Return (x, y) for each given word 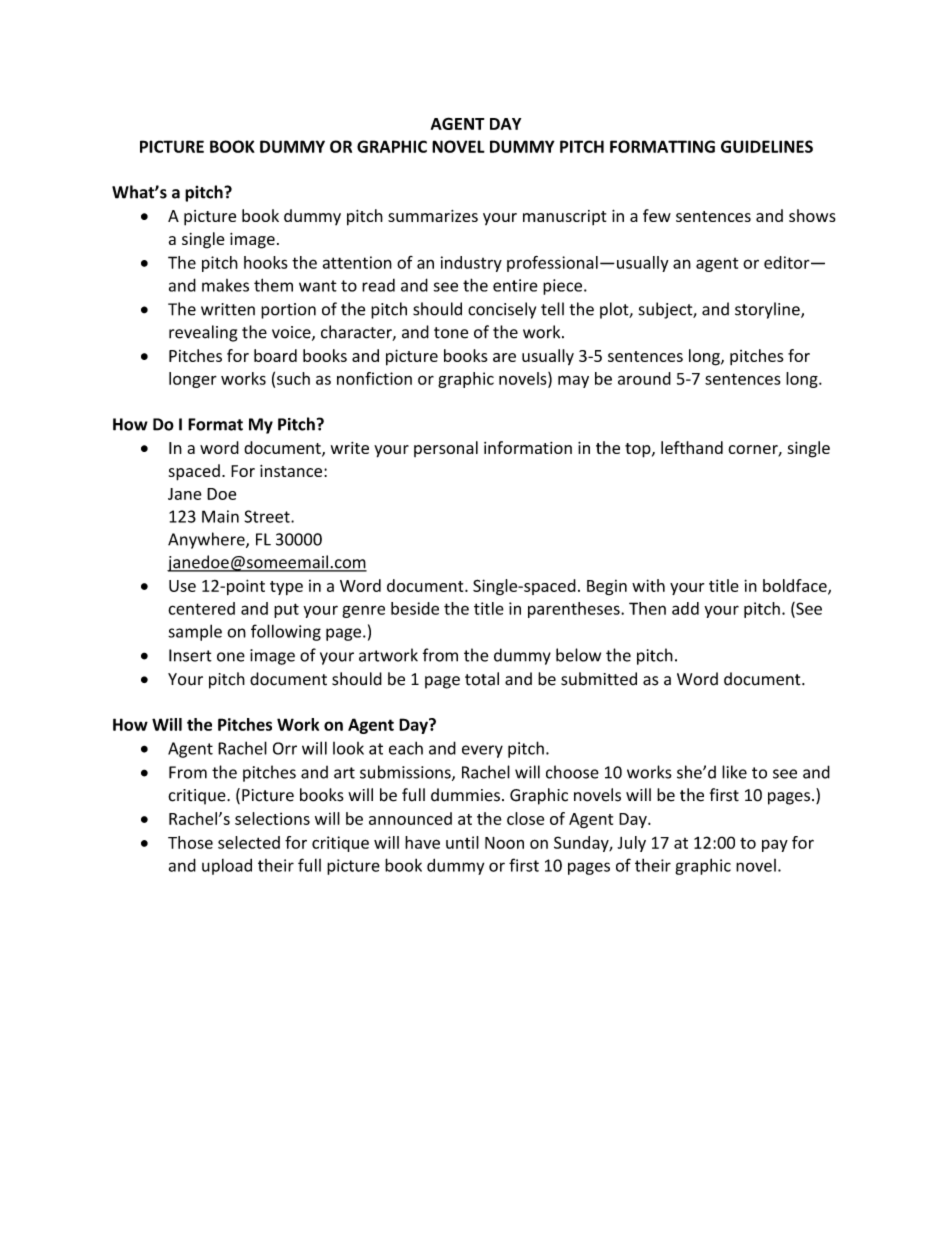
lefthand (692, 447)
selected (249, 842)
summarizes (433, 216)
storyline (768, 310)
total (482, 679)
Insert (190, 655)
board (275, 355)
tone (451, 333)
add (685, 608)
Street (268, 516)
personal (446, 449)
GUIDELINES (767, 146)
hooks (266, 262)
